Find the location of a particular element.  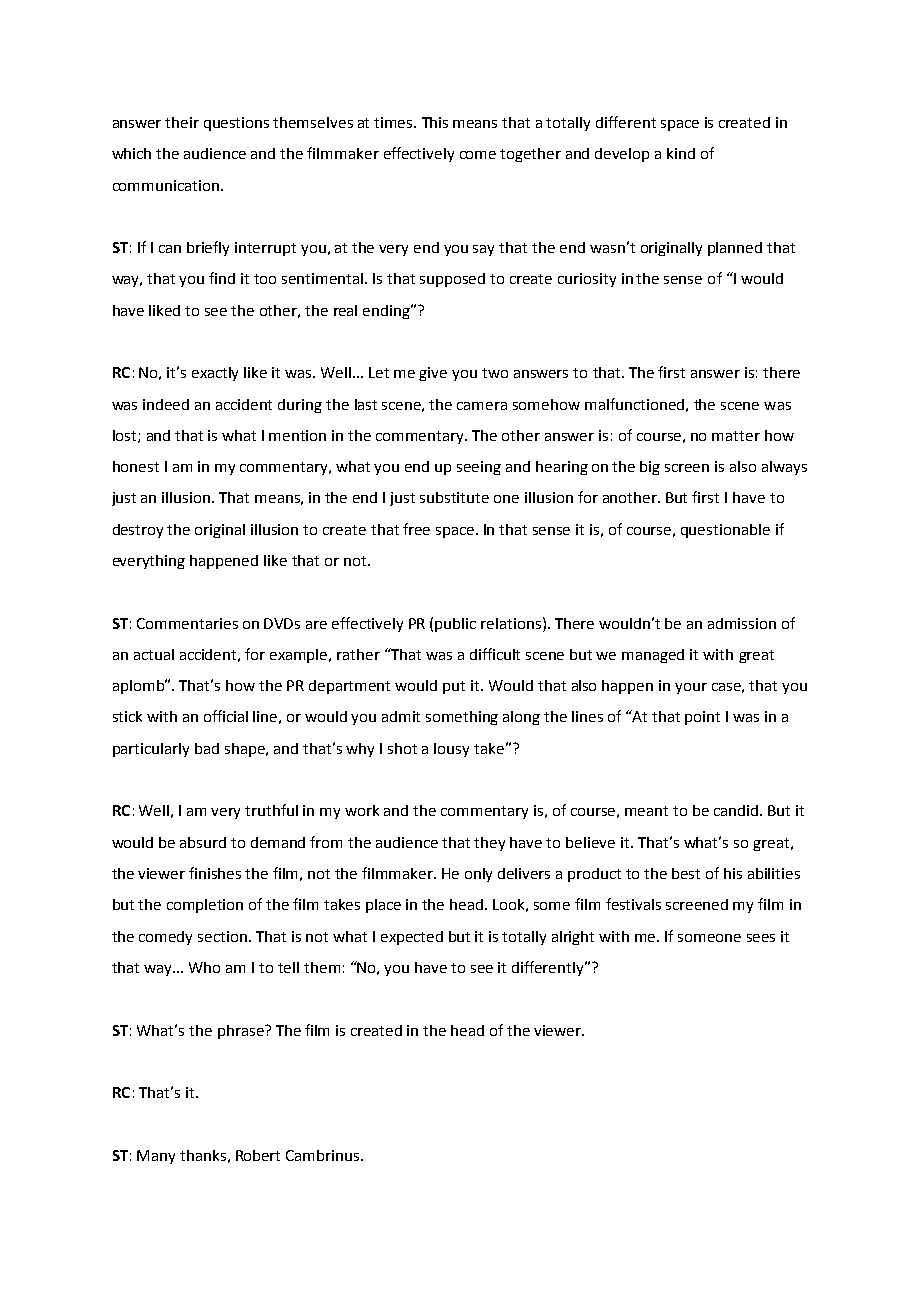

Robert is located at coordinates (258, 1155).
